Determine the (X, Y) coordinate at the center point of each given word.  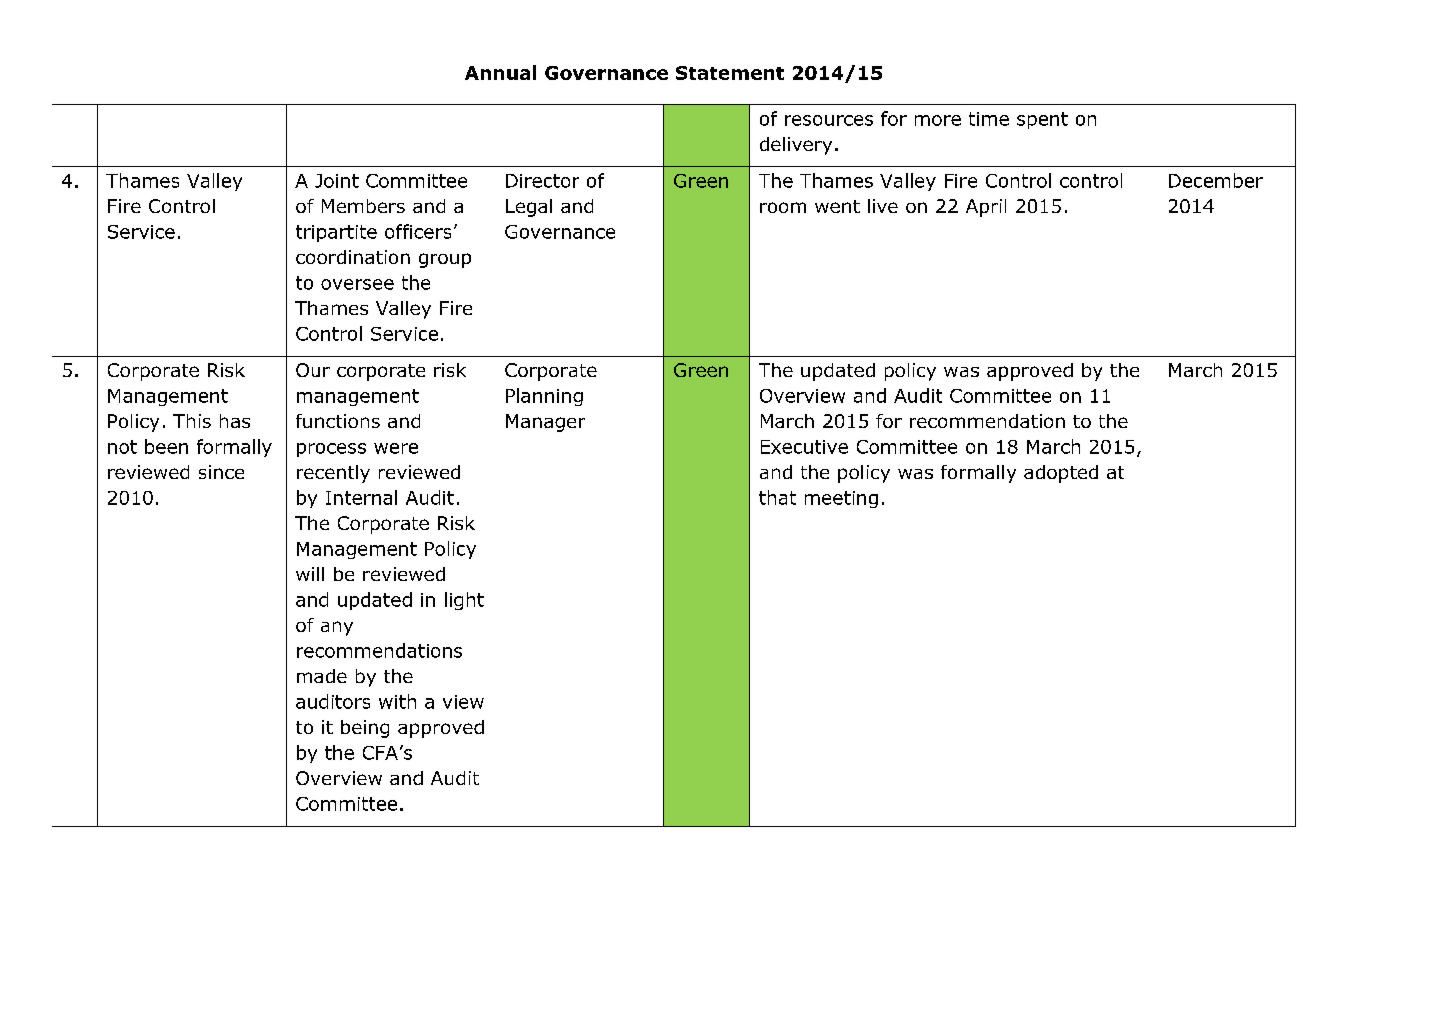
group (445, 260)
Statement (730, 73)
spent (1042, 120)
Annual (500, 72)
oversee (357, 284)
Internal (361, 497)
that (777, 497)
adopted (1061, 474)
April (986, 208)
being (365, 729)
